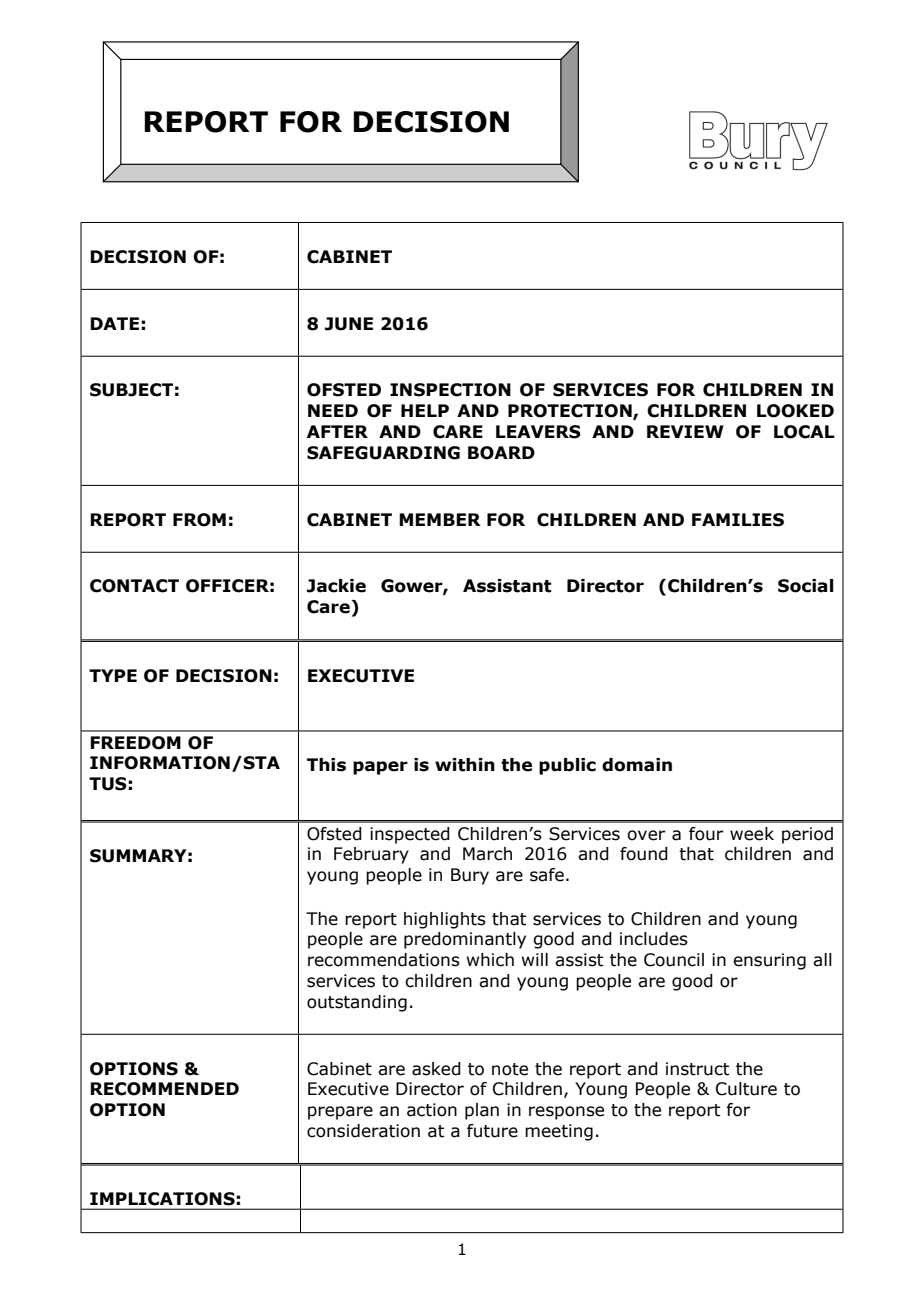 This document has width=924, height=1308. Describe the element at coordinates (465, 765) in the document. I see `within` at that location.
